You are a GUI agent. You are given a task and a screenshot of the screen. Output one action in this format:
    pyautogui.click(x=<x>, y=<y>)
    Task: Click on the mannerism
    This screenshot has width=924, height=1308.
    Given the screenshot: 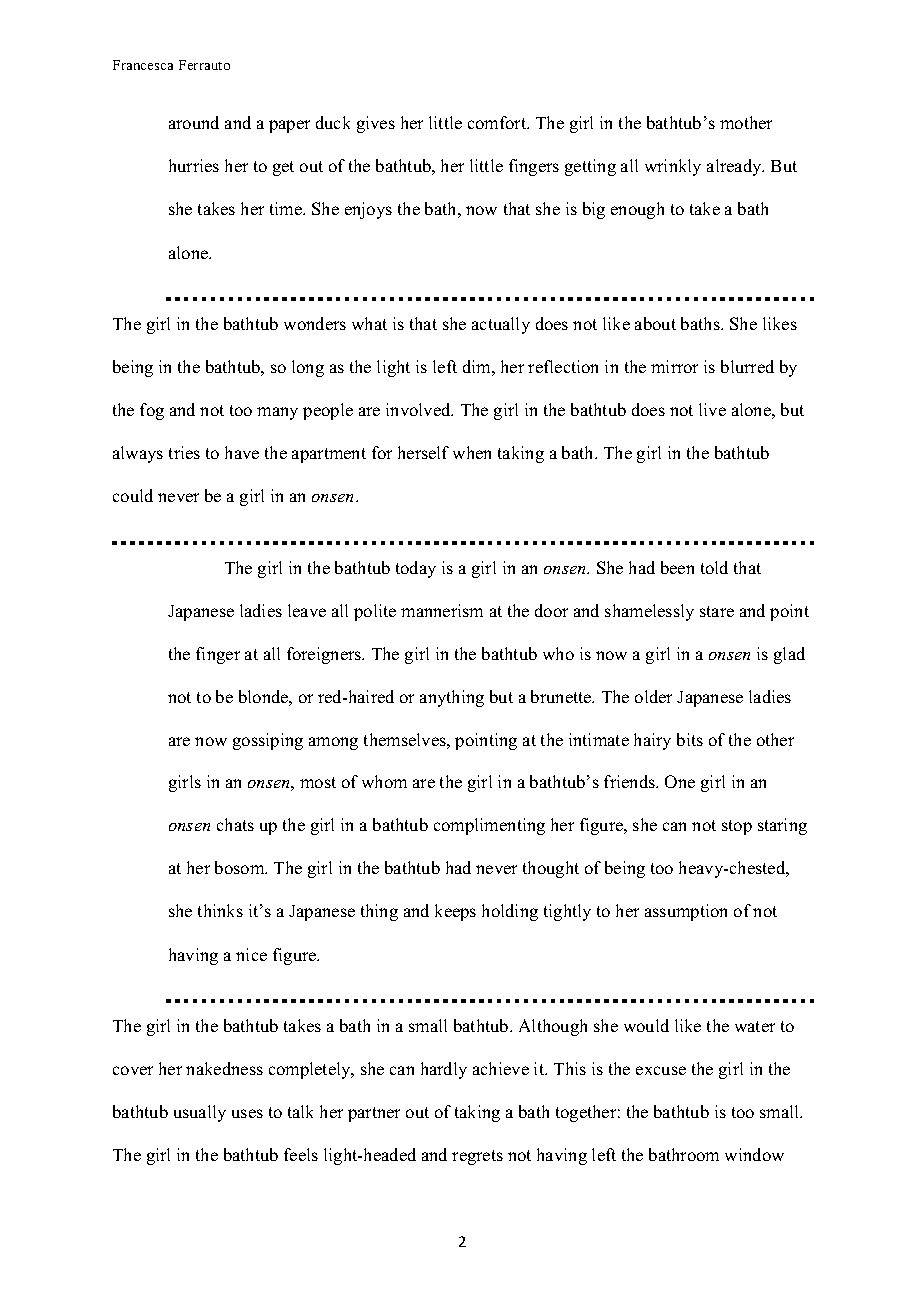 What is the action you would take?
    pyautogui.click(x=442, y=610)
